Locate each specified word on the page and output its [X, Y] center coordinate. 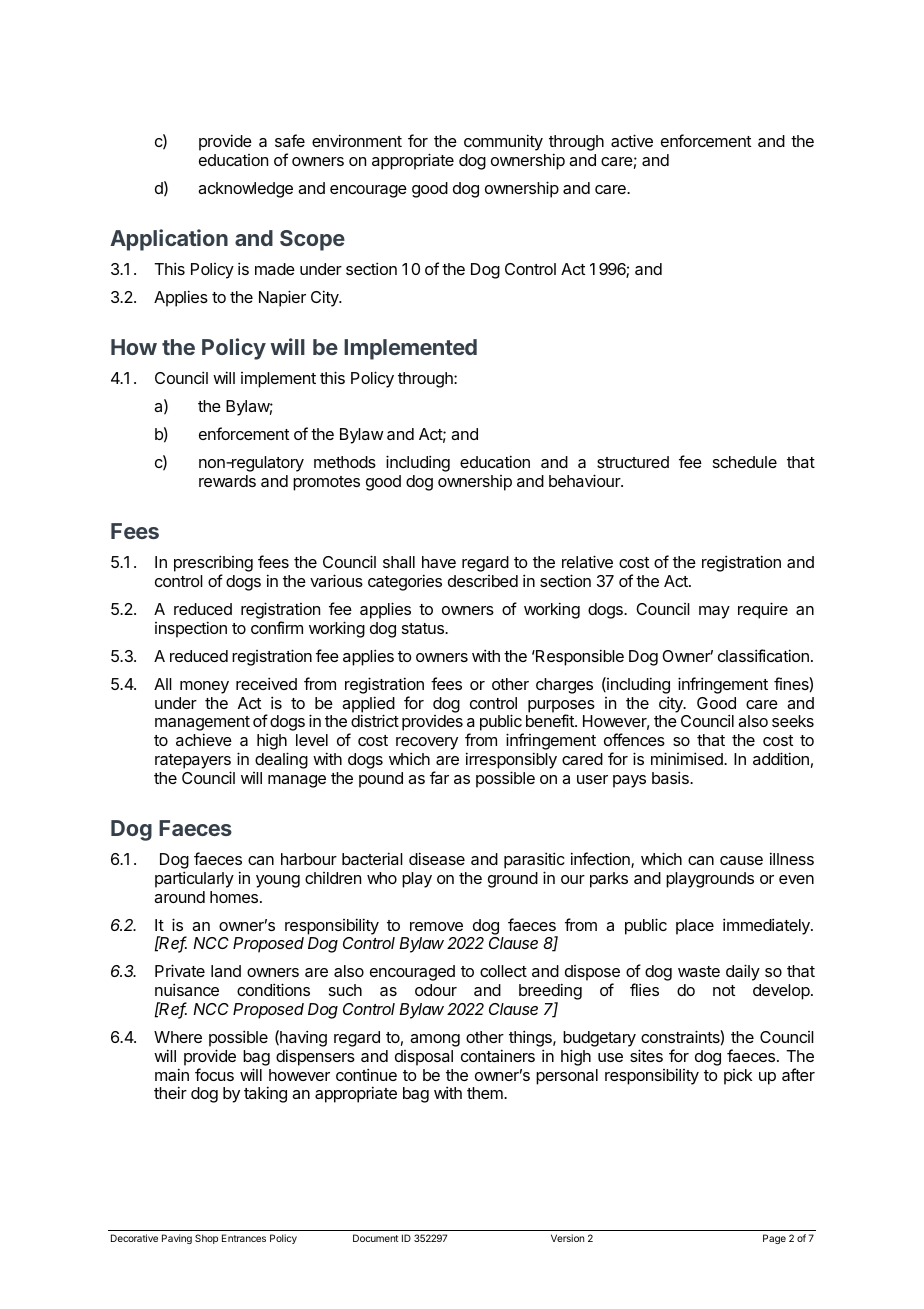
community [503, 142]
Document [375, 1238]
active [632, 140]
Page [774, 1239]
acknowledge [245, 190]
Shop [206, 1239]
